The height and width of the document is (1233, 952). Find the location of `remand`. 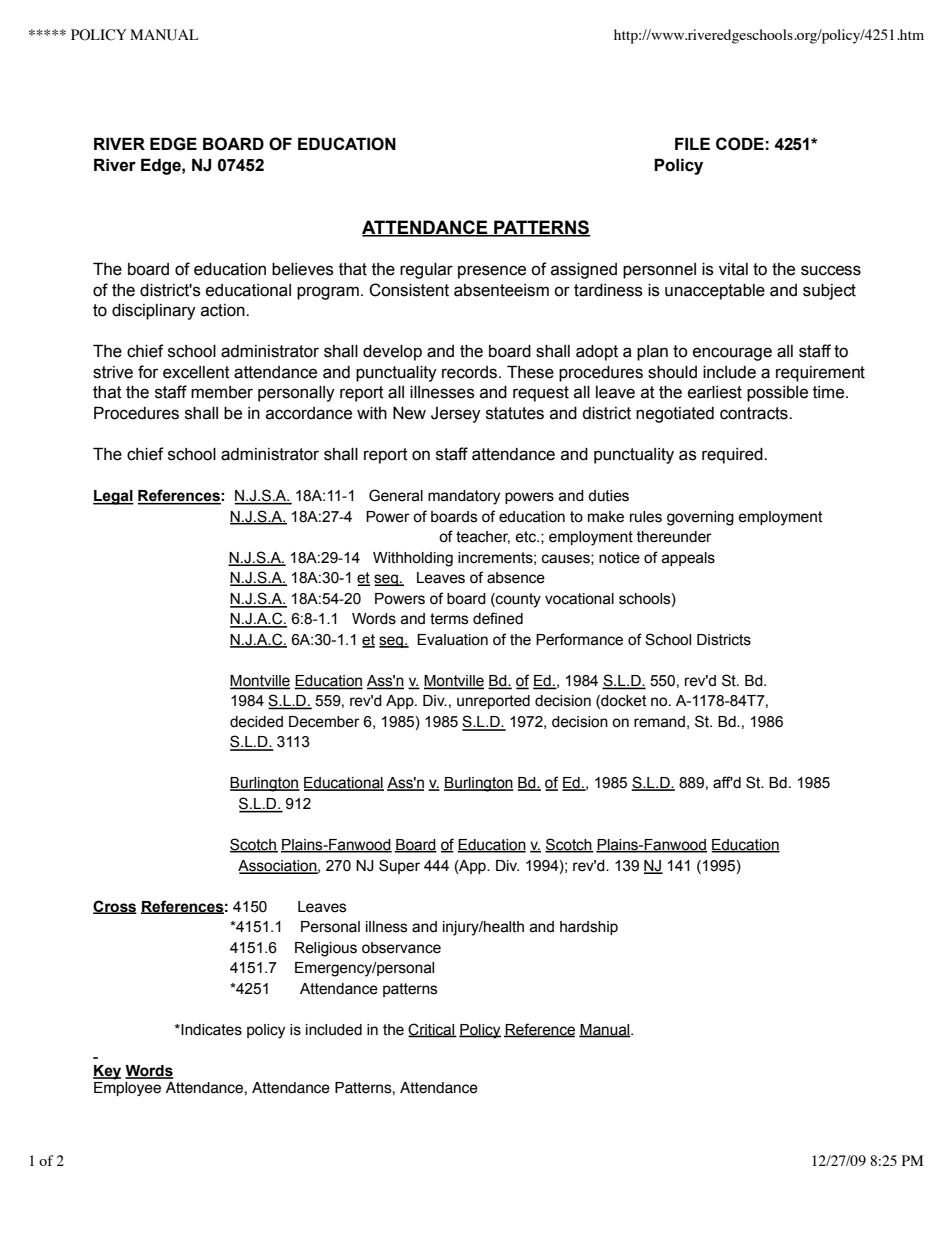

remand is located at coordinates (659, 722).
